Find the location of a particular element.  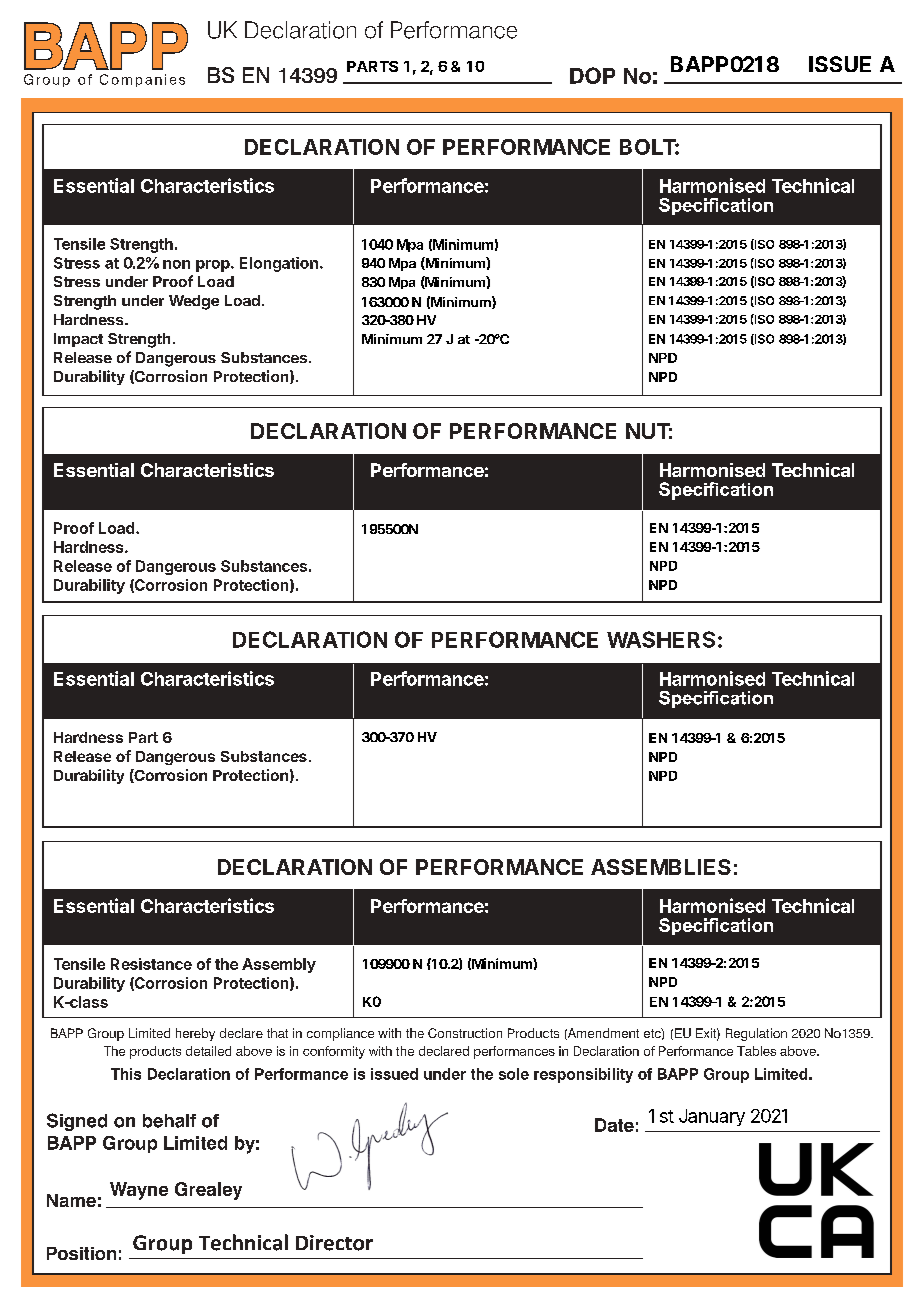

Elongation is located at coordinates (279, 264).
